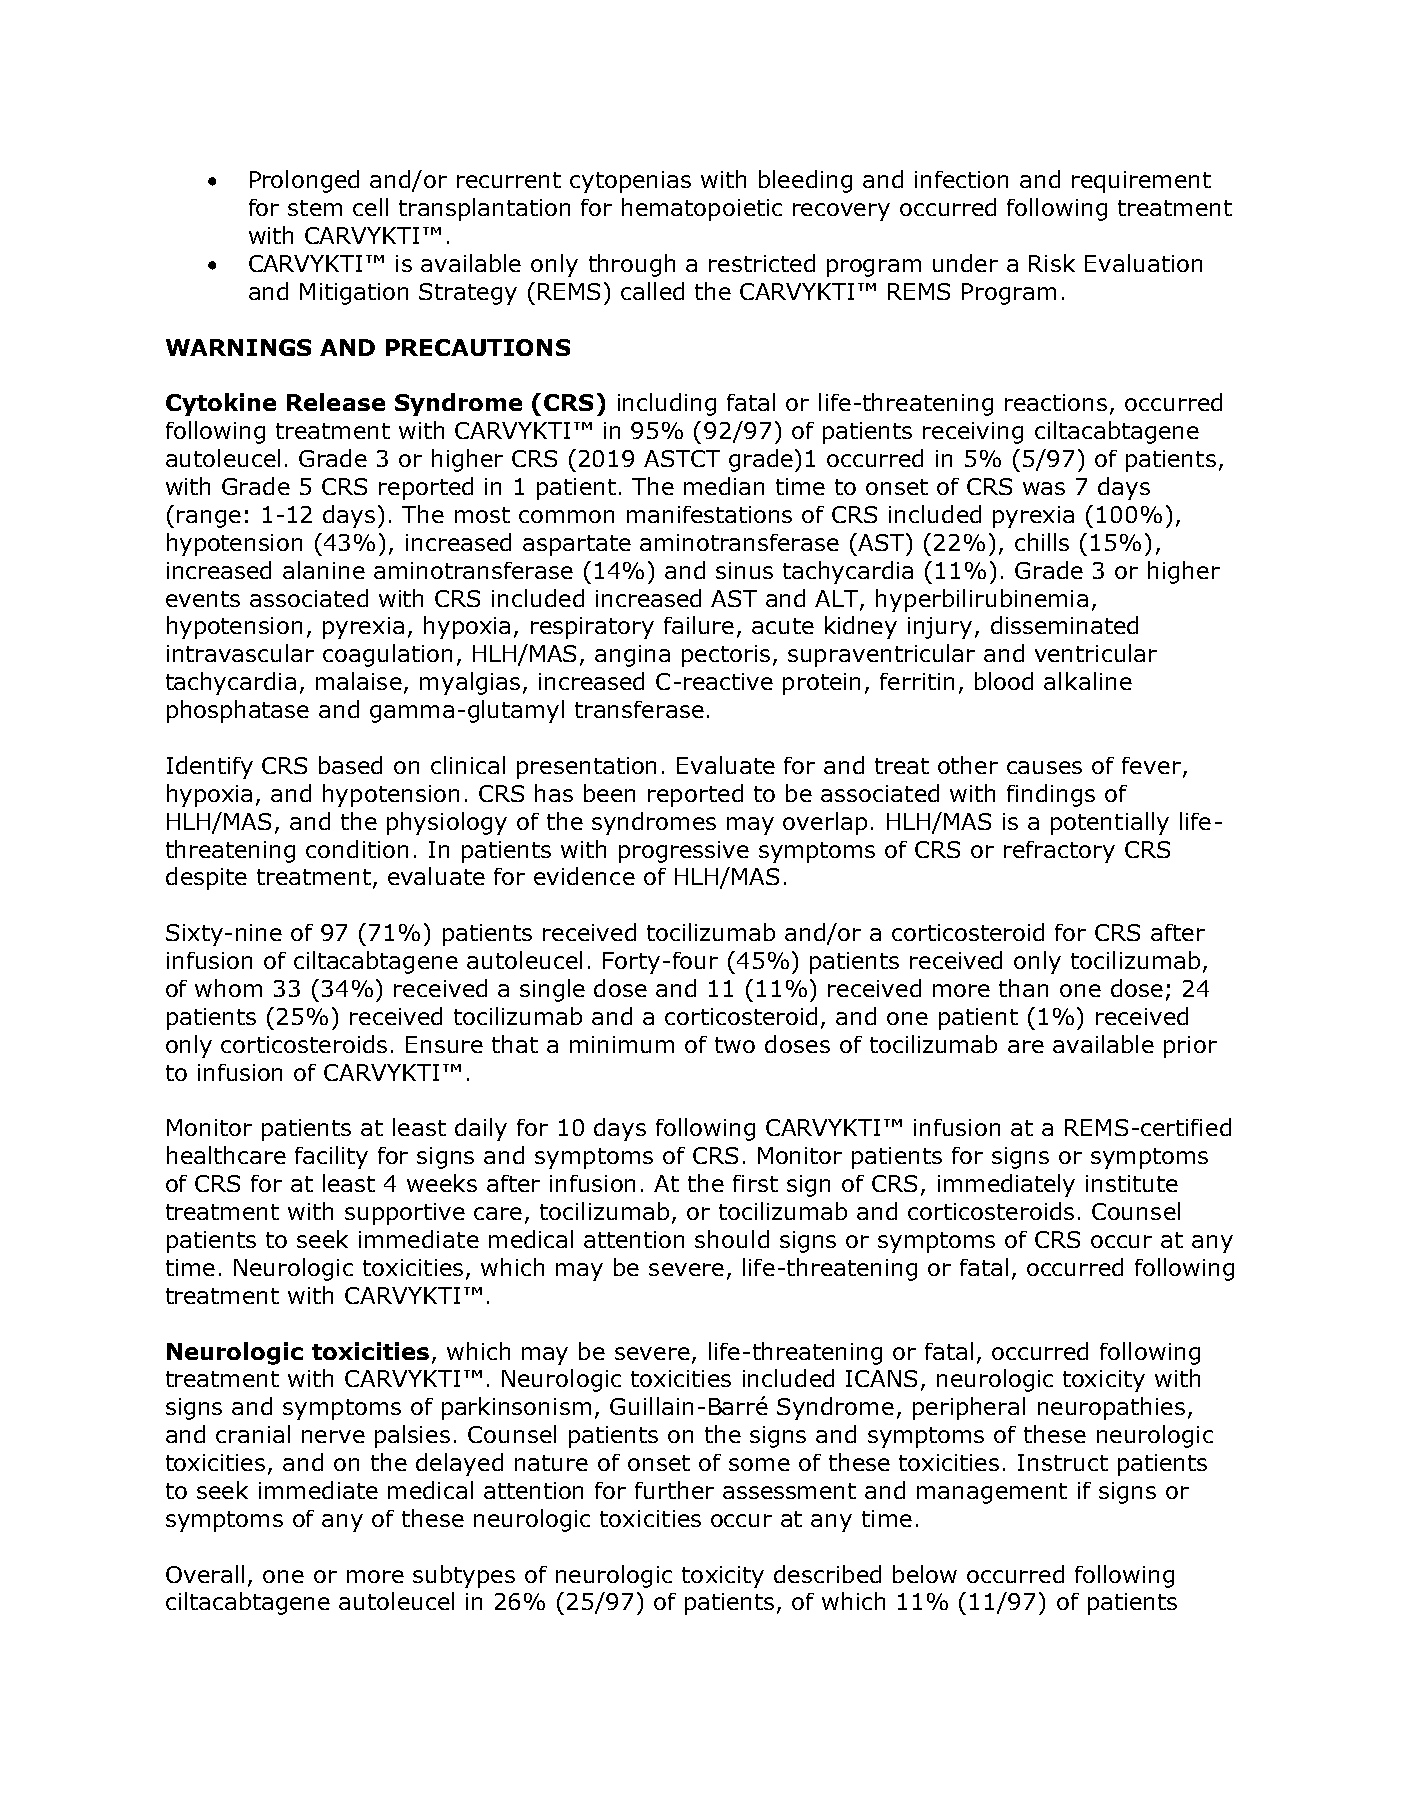 This document has height=1817, width=1404. What do you see at coordinates (1132, 1183) in the document?
I see `institute` at bounding box center [1132, 1183].
